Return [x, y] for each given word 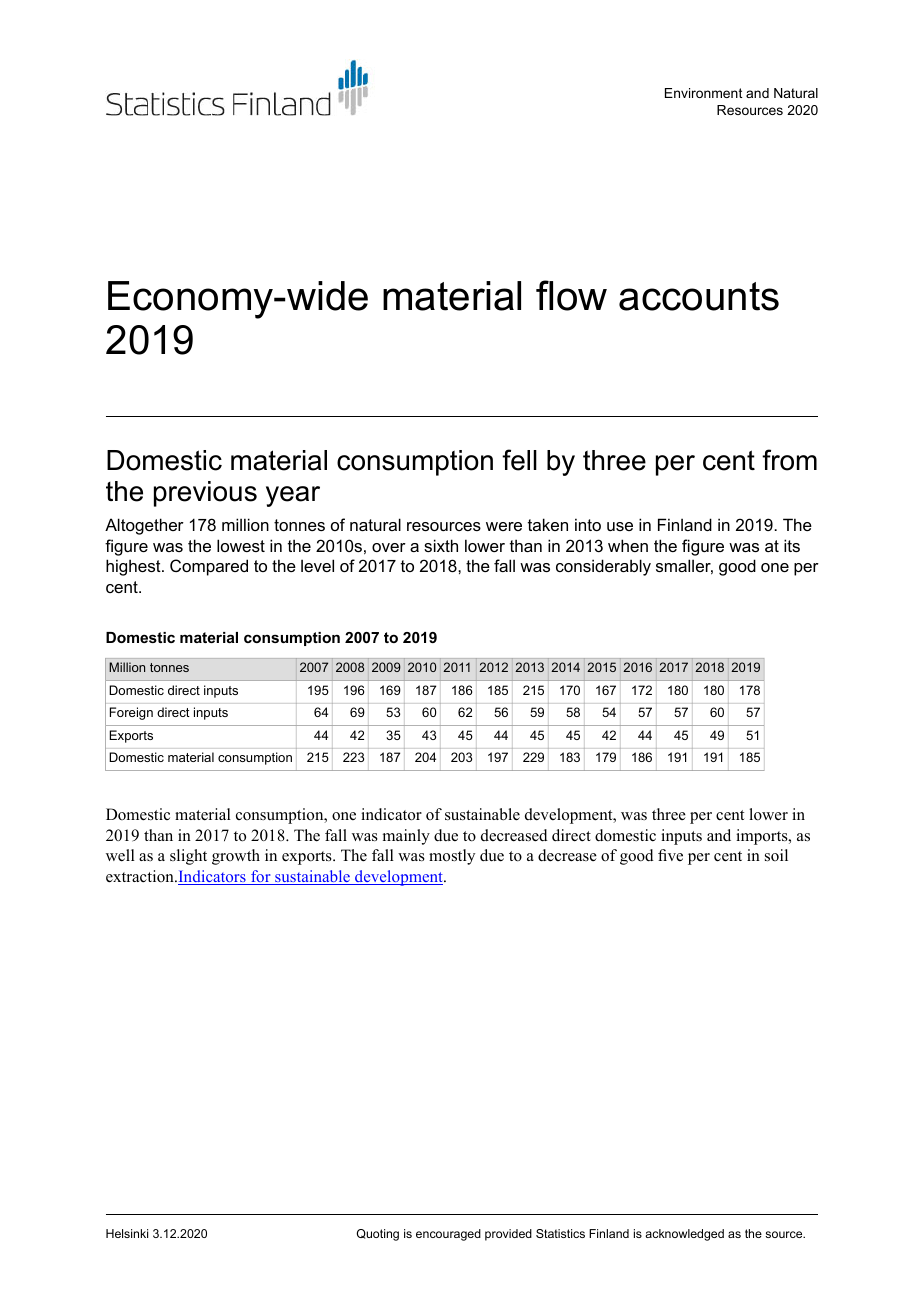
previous [205, 494]
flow [571, 295]
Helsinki [127, 1233]
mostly [452, 857]
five [670, 855]
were [504, 526]
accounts [699, 296]
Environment [704, 93]
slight [188, 857]
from [789, 460]
